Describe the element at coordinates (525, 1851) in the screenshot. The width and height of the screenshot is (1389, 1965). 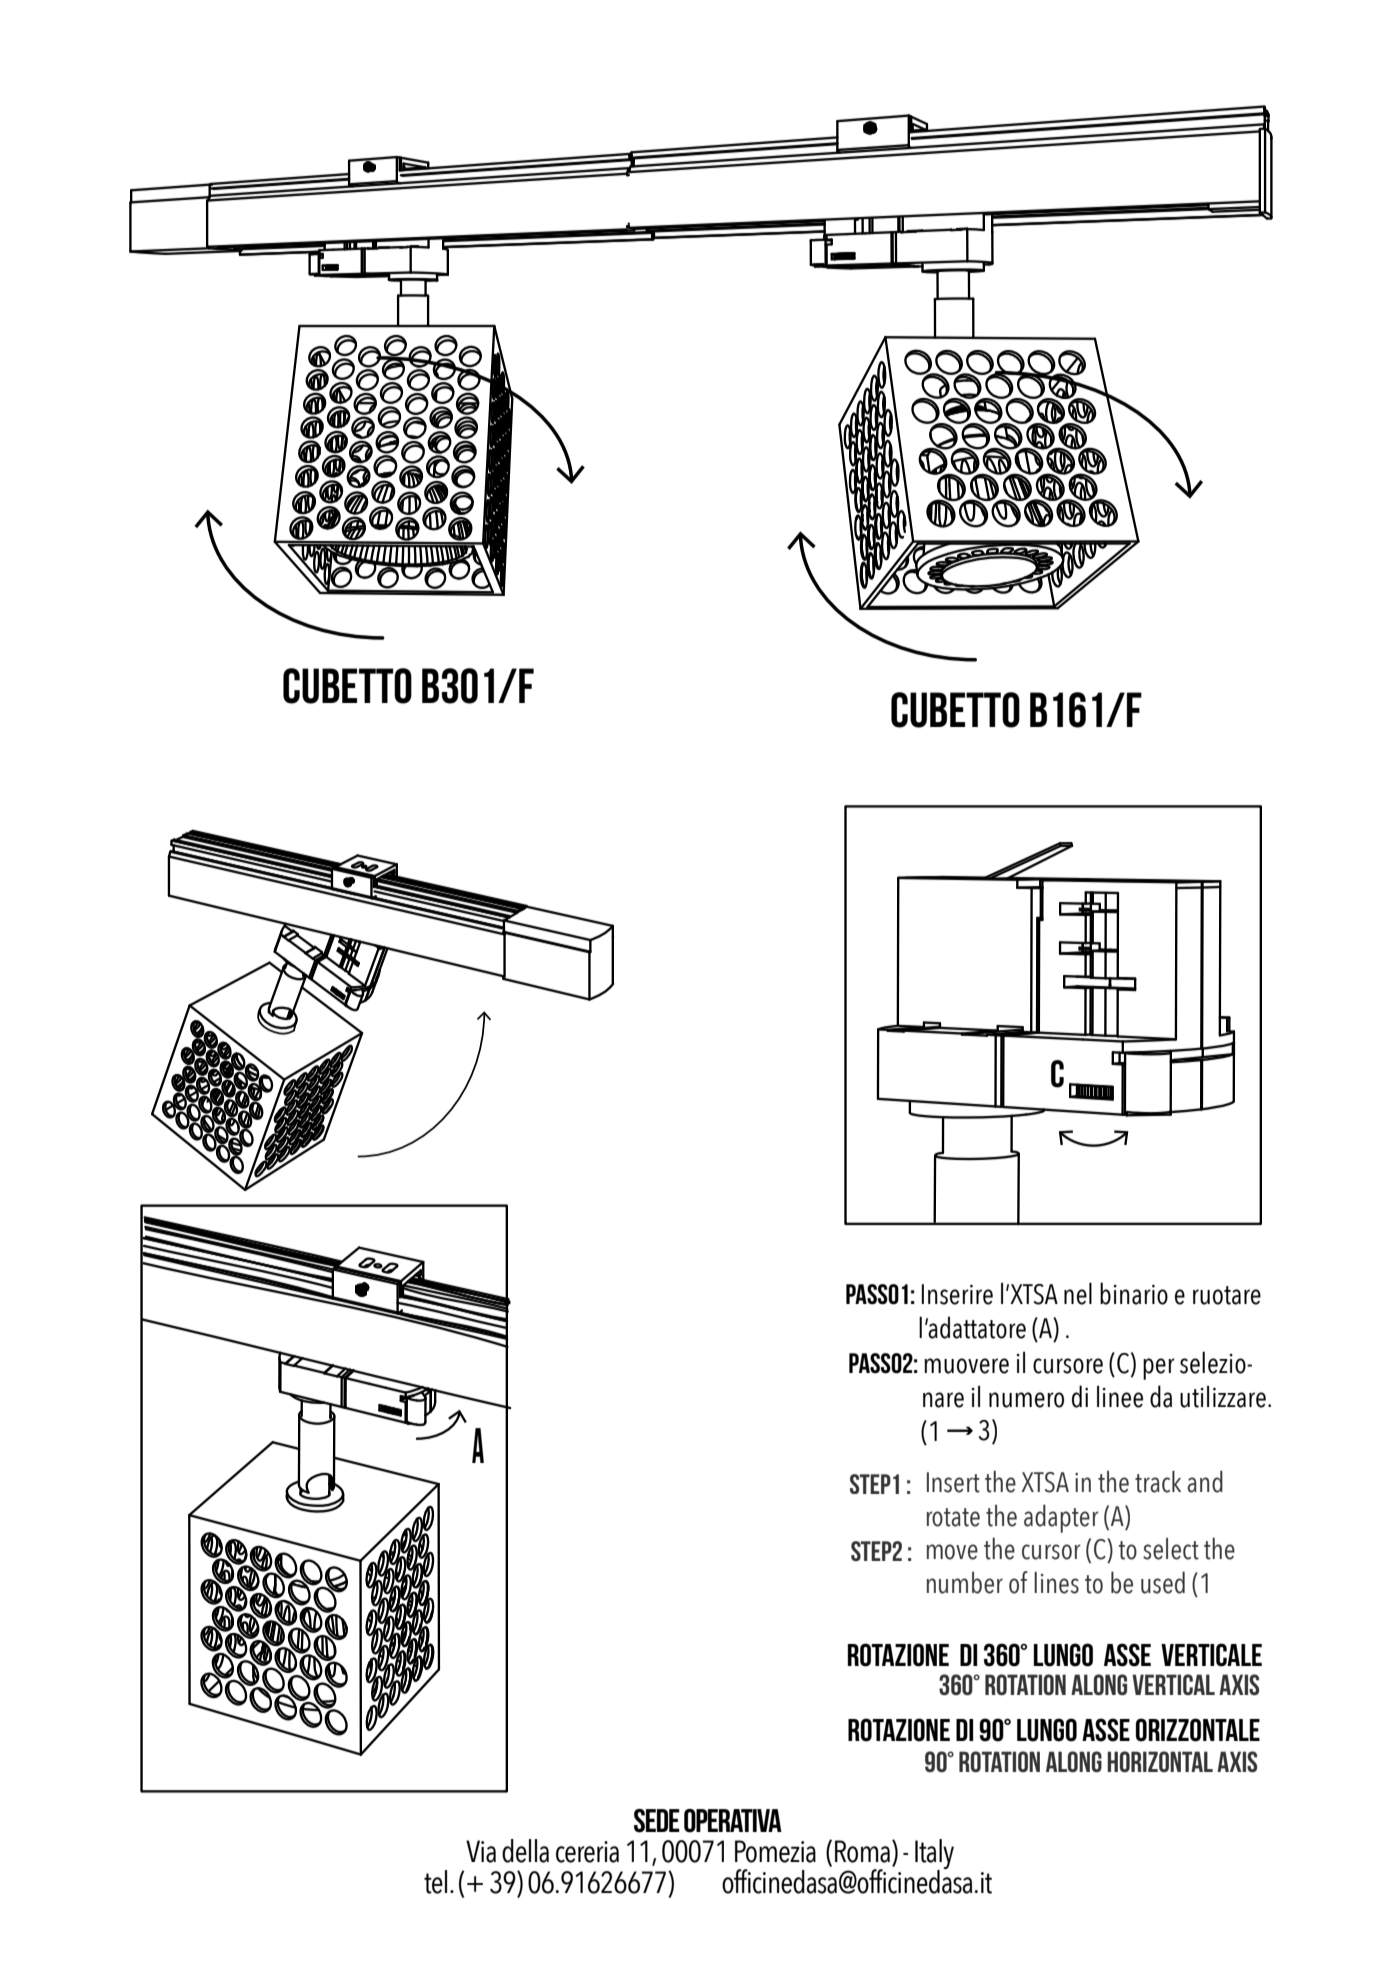
I see `della` at that location.
